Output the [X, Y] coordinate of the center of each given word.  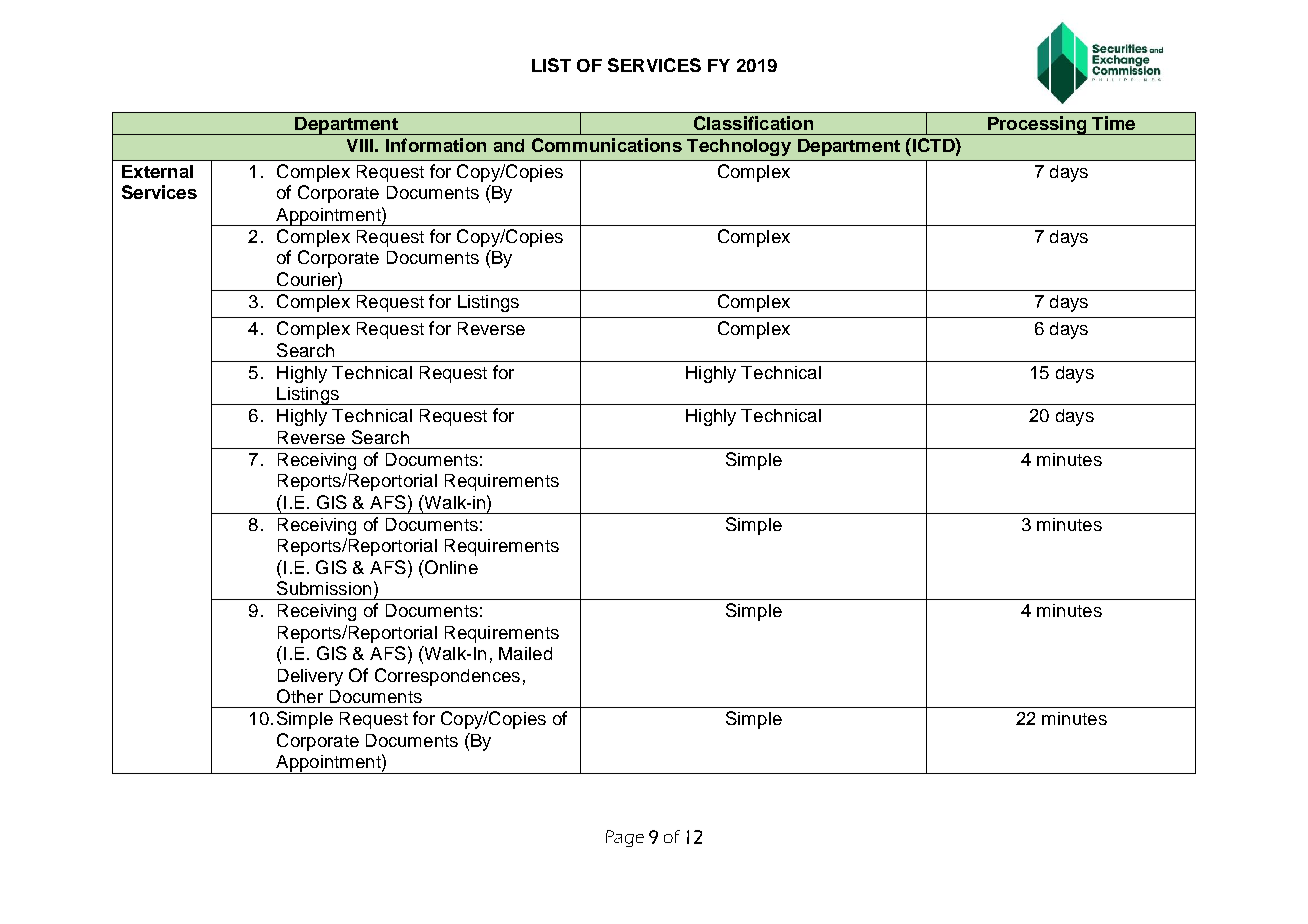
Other [300, 696]
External [157, 171]
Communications [607, 145]
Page [625, 838]
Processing [1037, 125]
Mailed [525, 653]
